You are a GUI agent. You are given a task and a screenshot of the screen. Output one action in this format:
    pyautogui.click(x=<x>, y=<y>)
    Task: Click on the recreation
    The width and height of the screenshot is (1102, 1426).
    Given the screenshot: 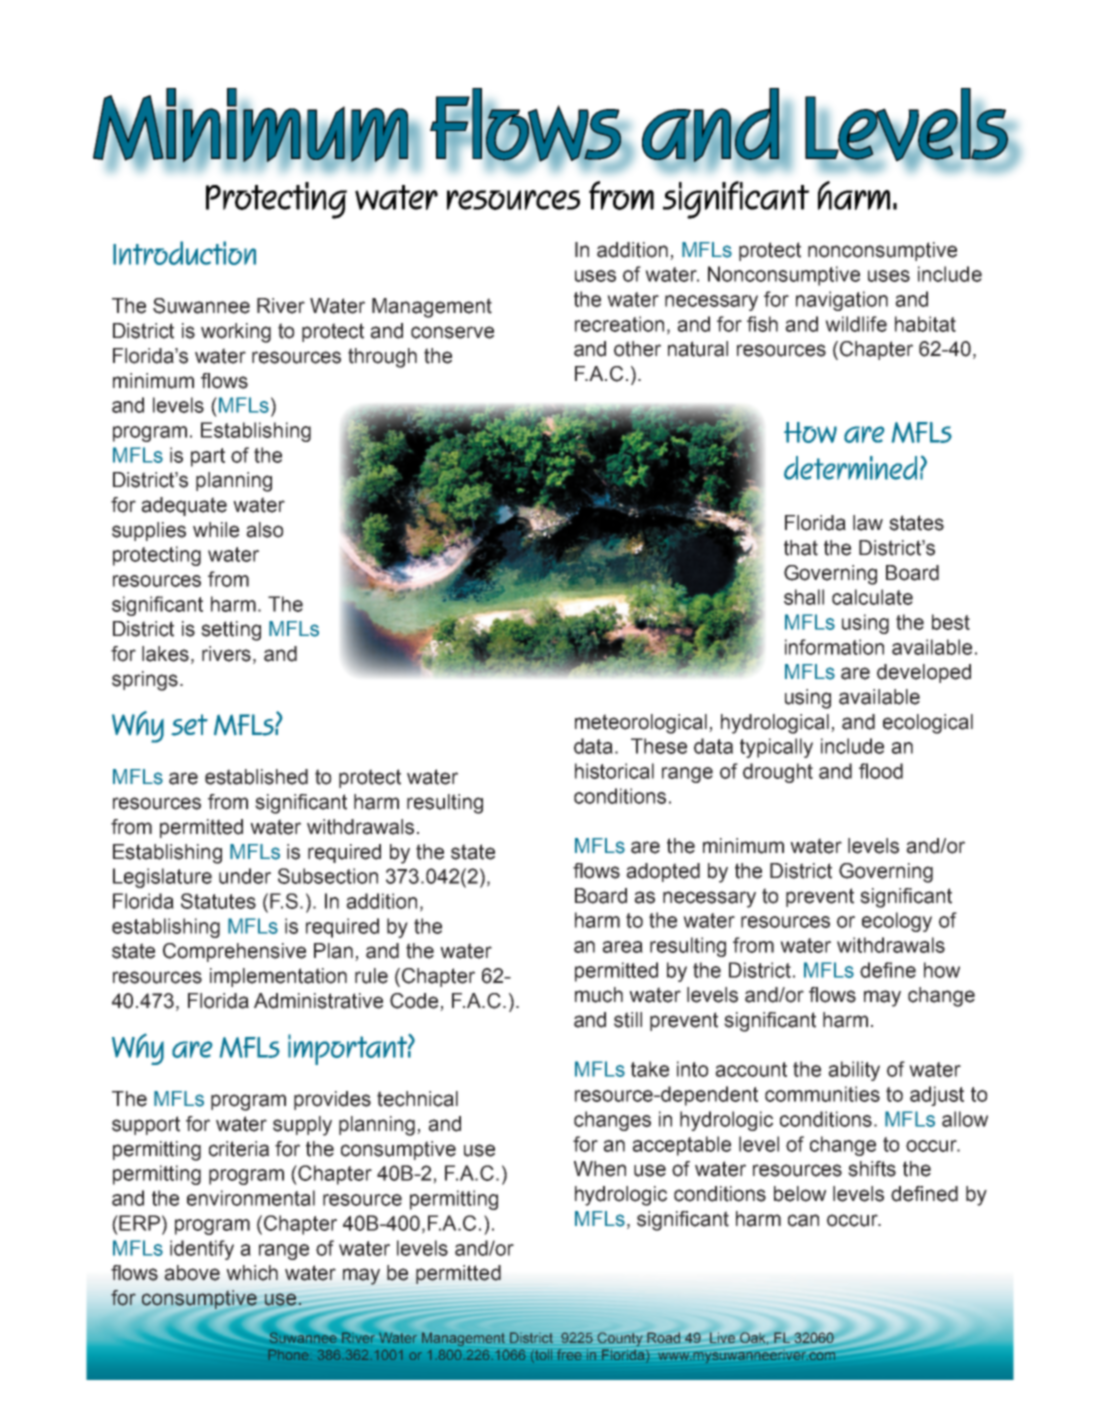 What is the action you would take?
    pyautogui.click(x=619, y=324)
